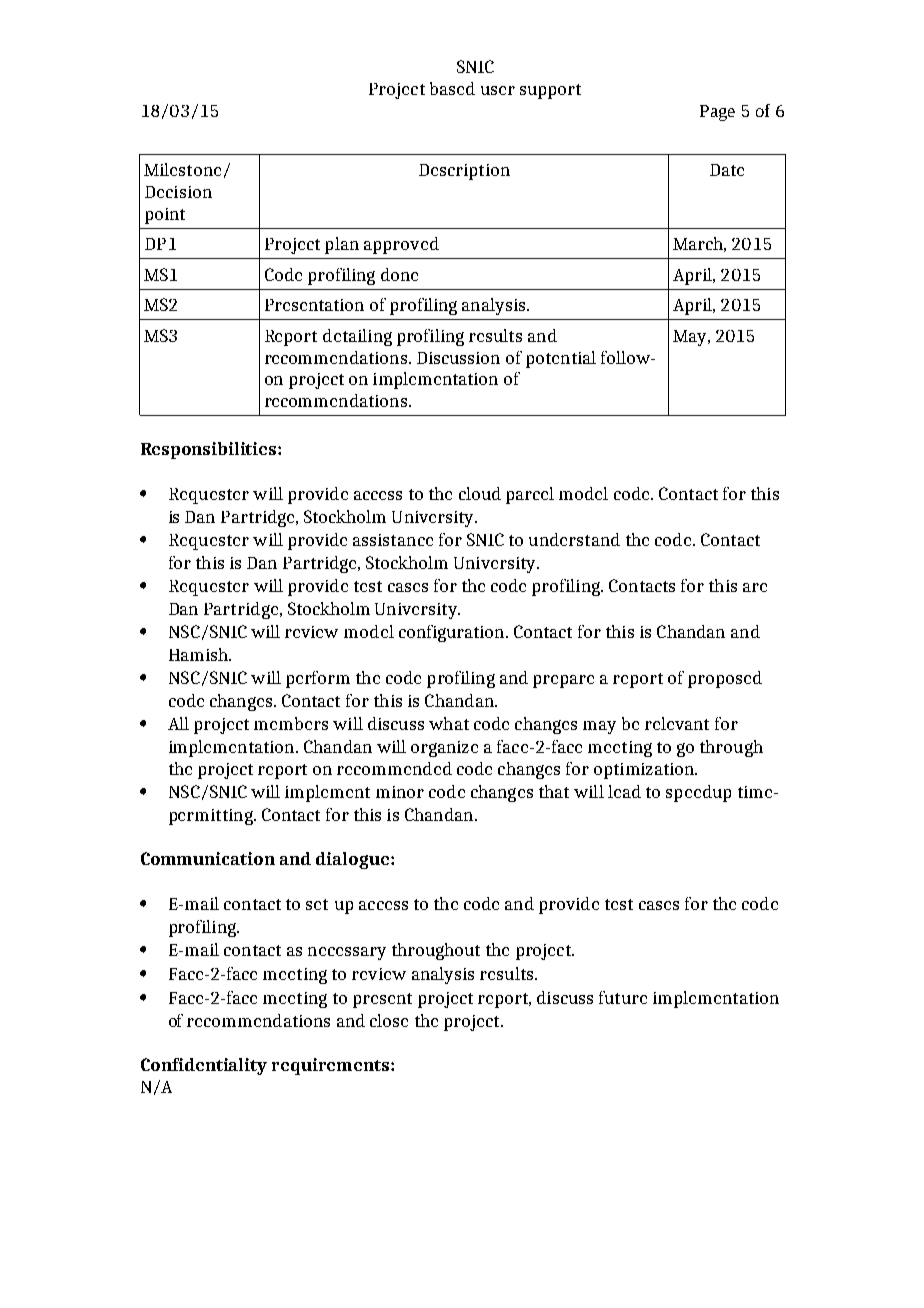 Image resolution: width=924 pixels, height=1308 pixels. I want to click on what, so click(449, 723).
